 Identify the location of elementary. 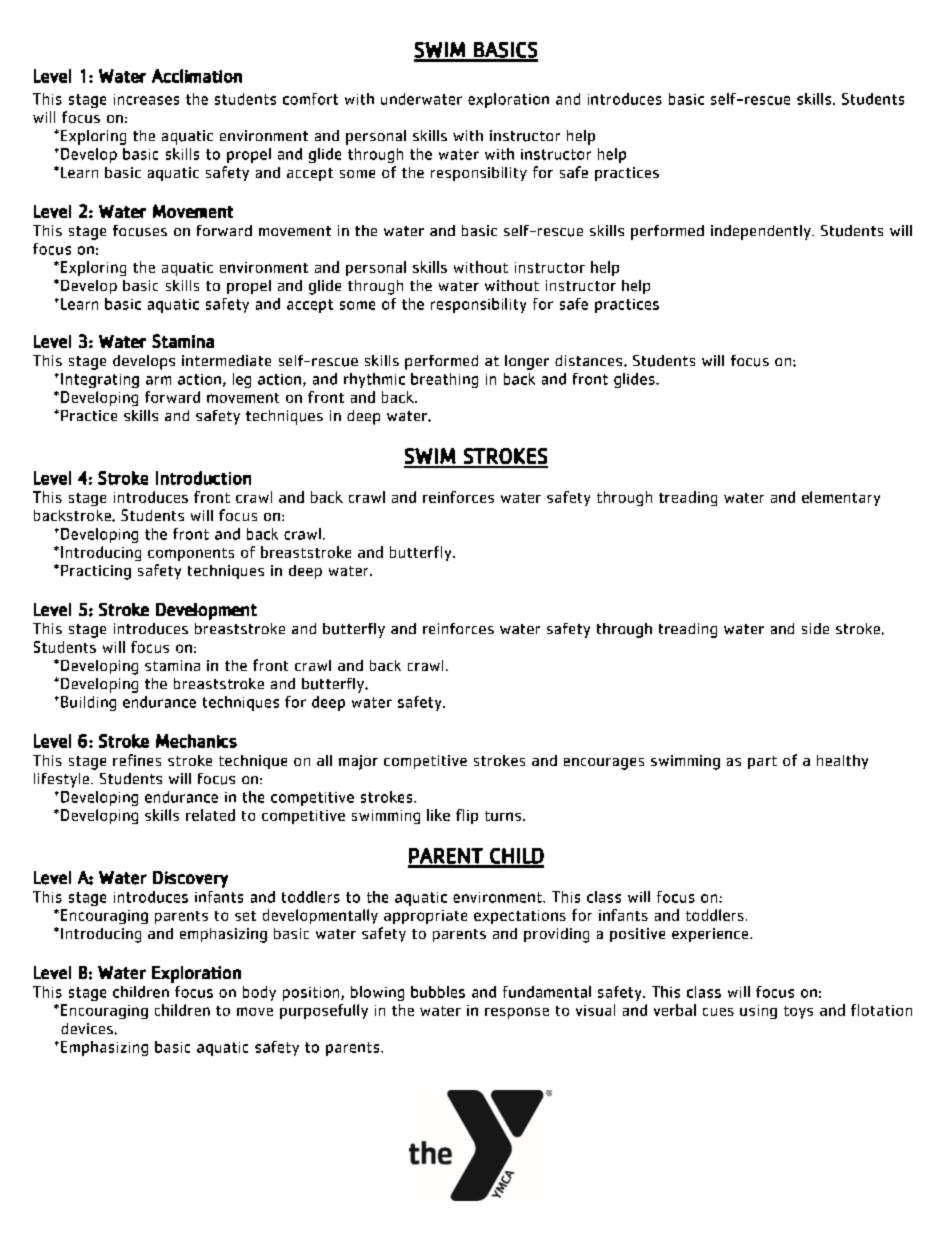
(841, 498).
